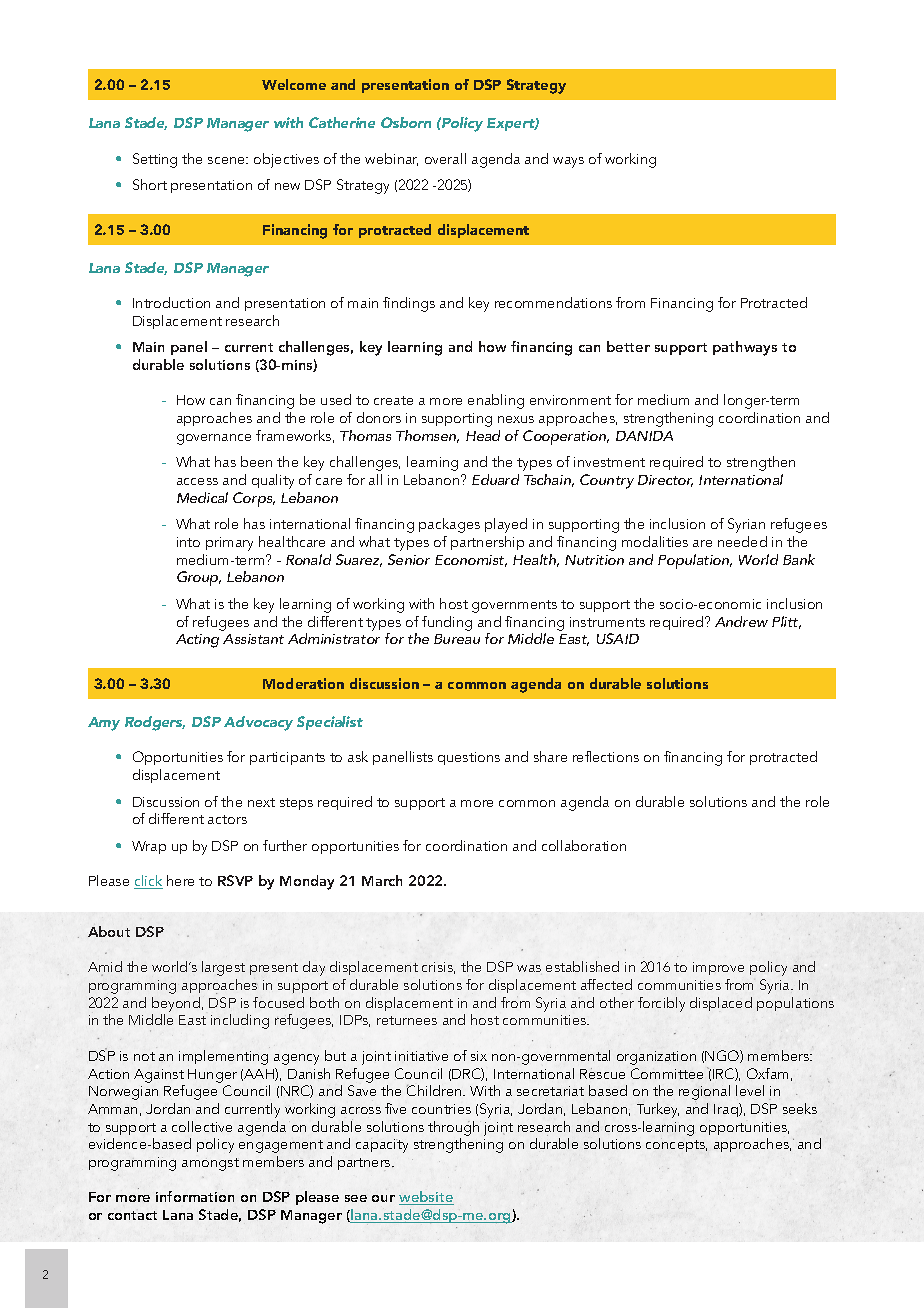  What do you see at coordinates (195, 1196) in the page?
I see `information` at bounding box center [195, 1196].
